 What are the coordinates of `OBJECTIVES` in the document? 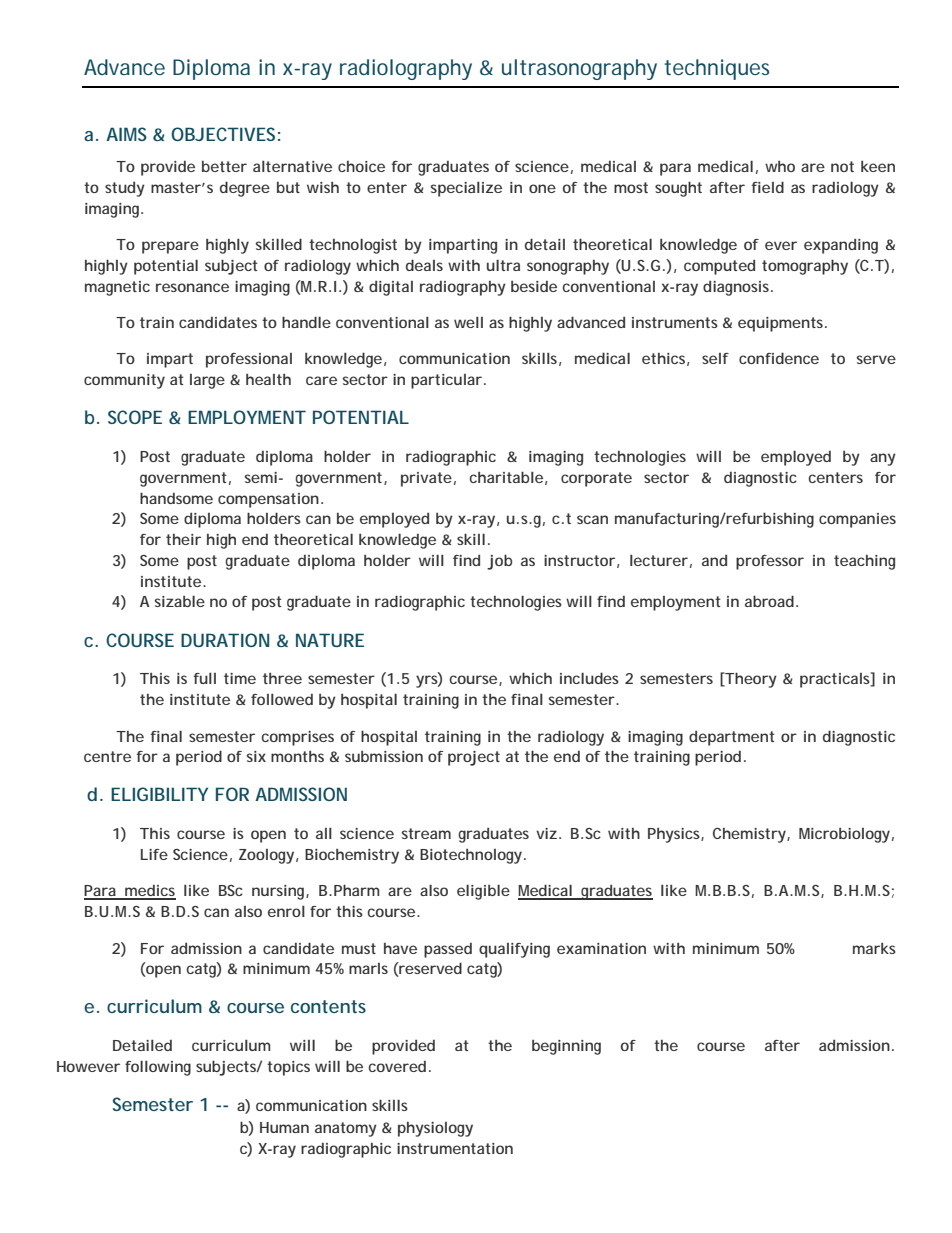 It's located at (223, 134).
